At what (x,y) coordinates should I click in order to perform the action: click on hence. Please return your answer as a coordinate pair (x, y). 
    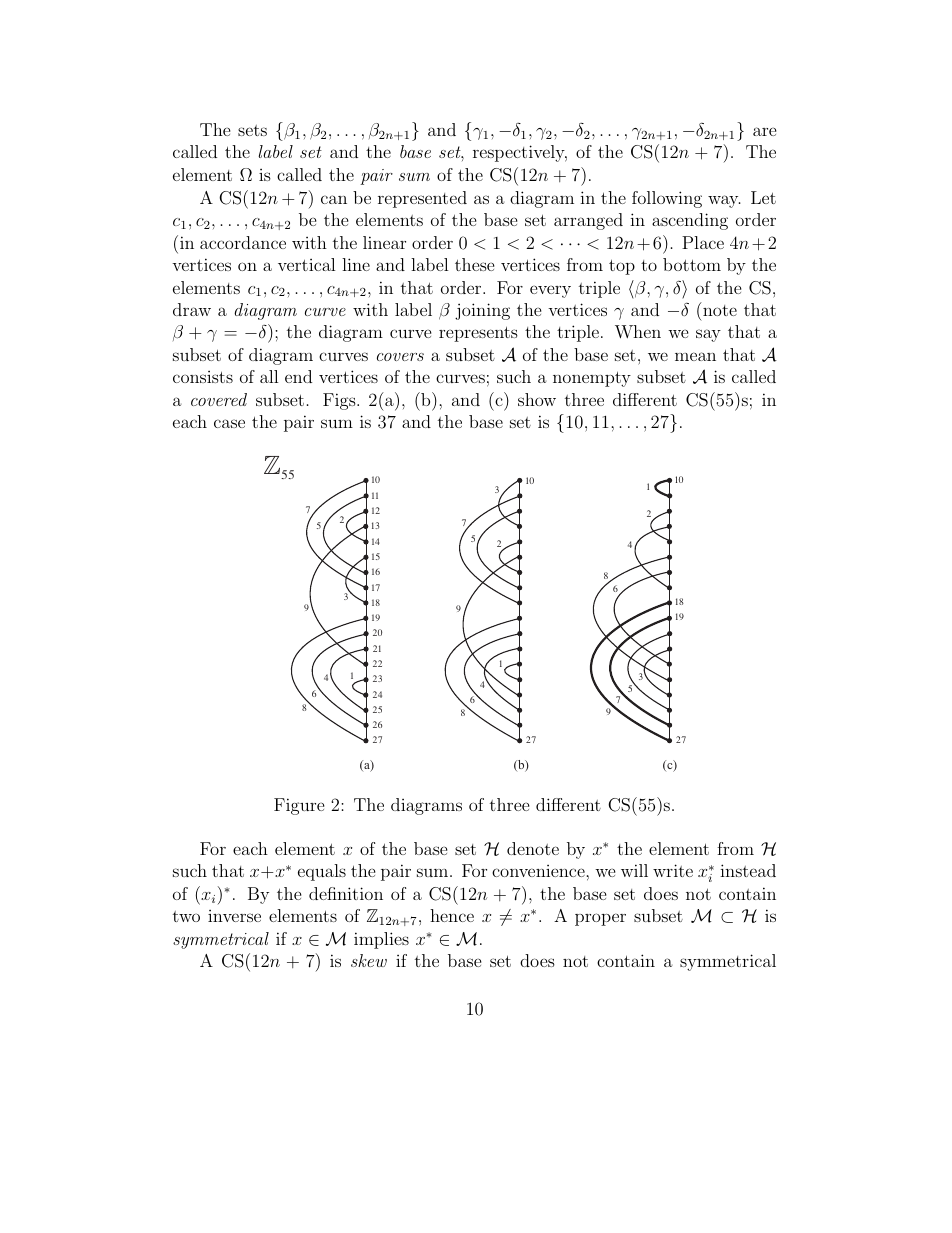
    Looking at the image, I should click on (452, 915).
